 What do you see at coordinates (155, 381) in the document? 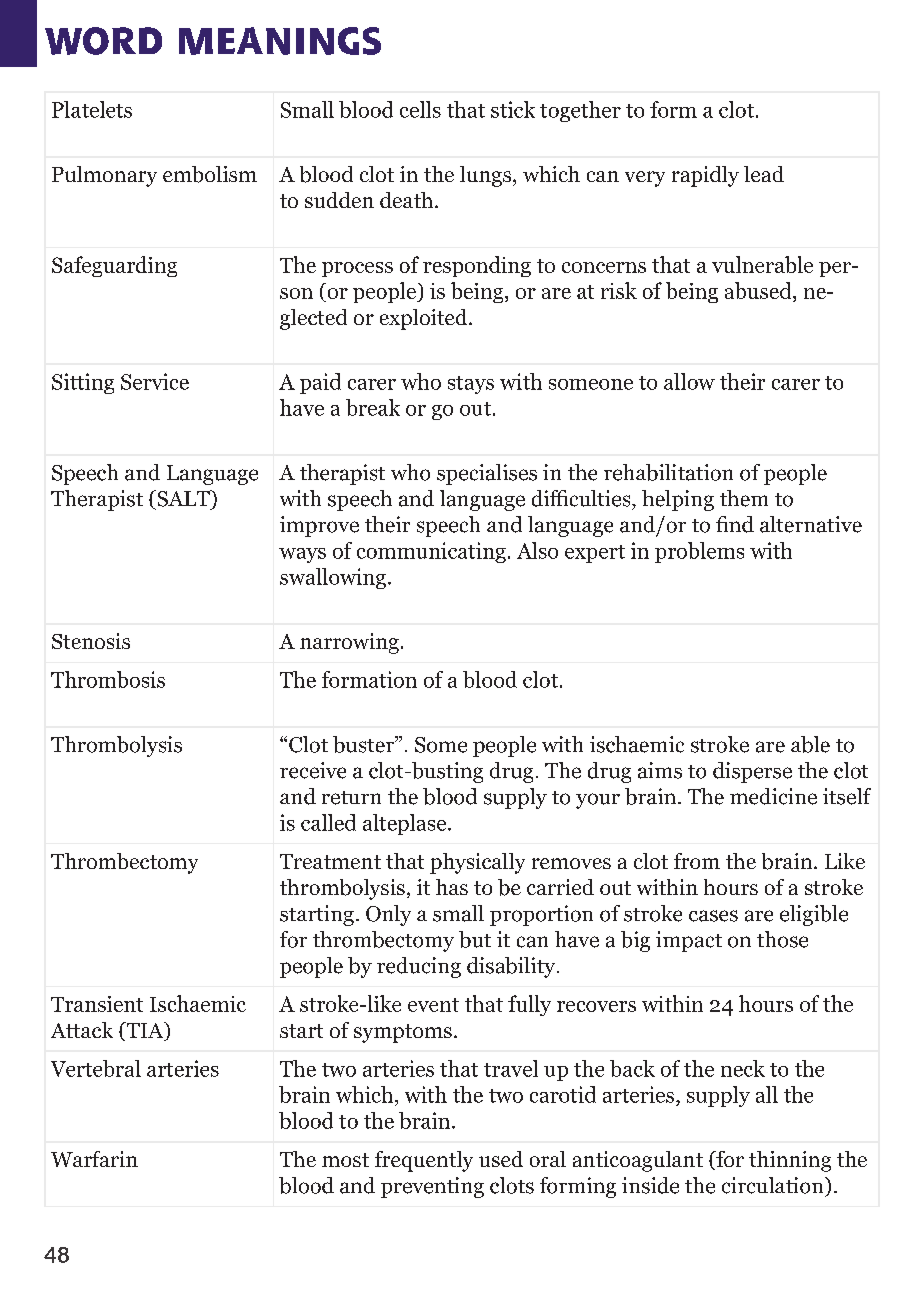
I see `Service` at bounding box center [155, 381].
